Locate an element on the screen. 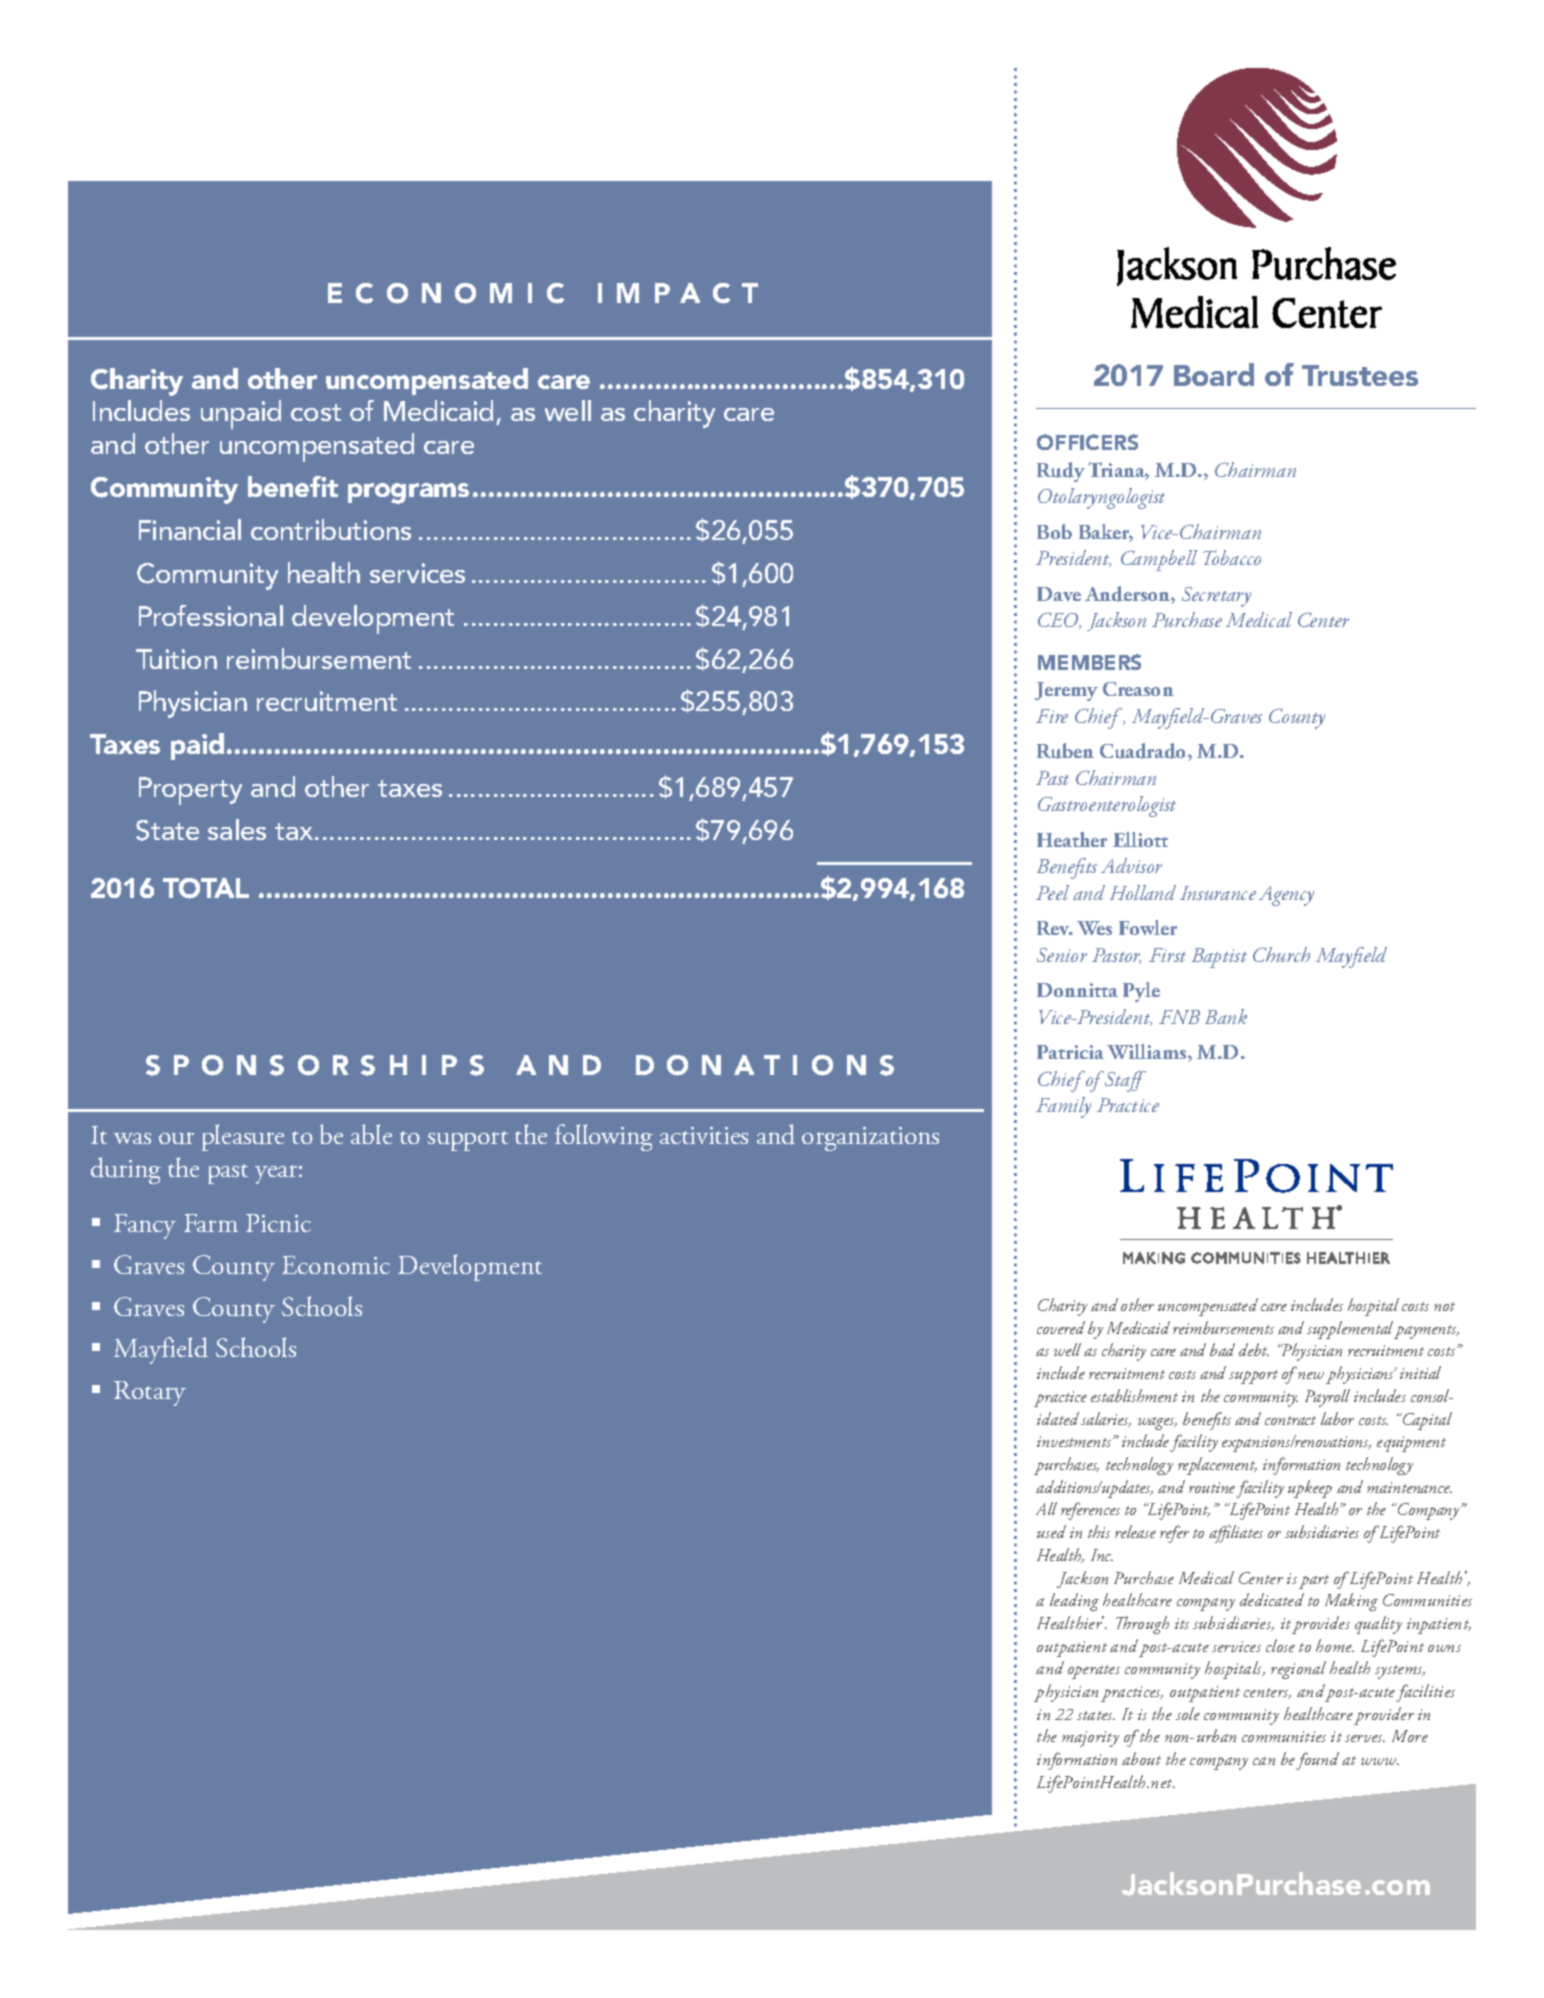 This screenshot has width=1544, height=1998. Rudy is located at coordinates (1061, 472).
